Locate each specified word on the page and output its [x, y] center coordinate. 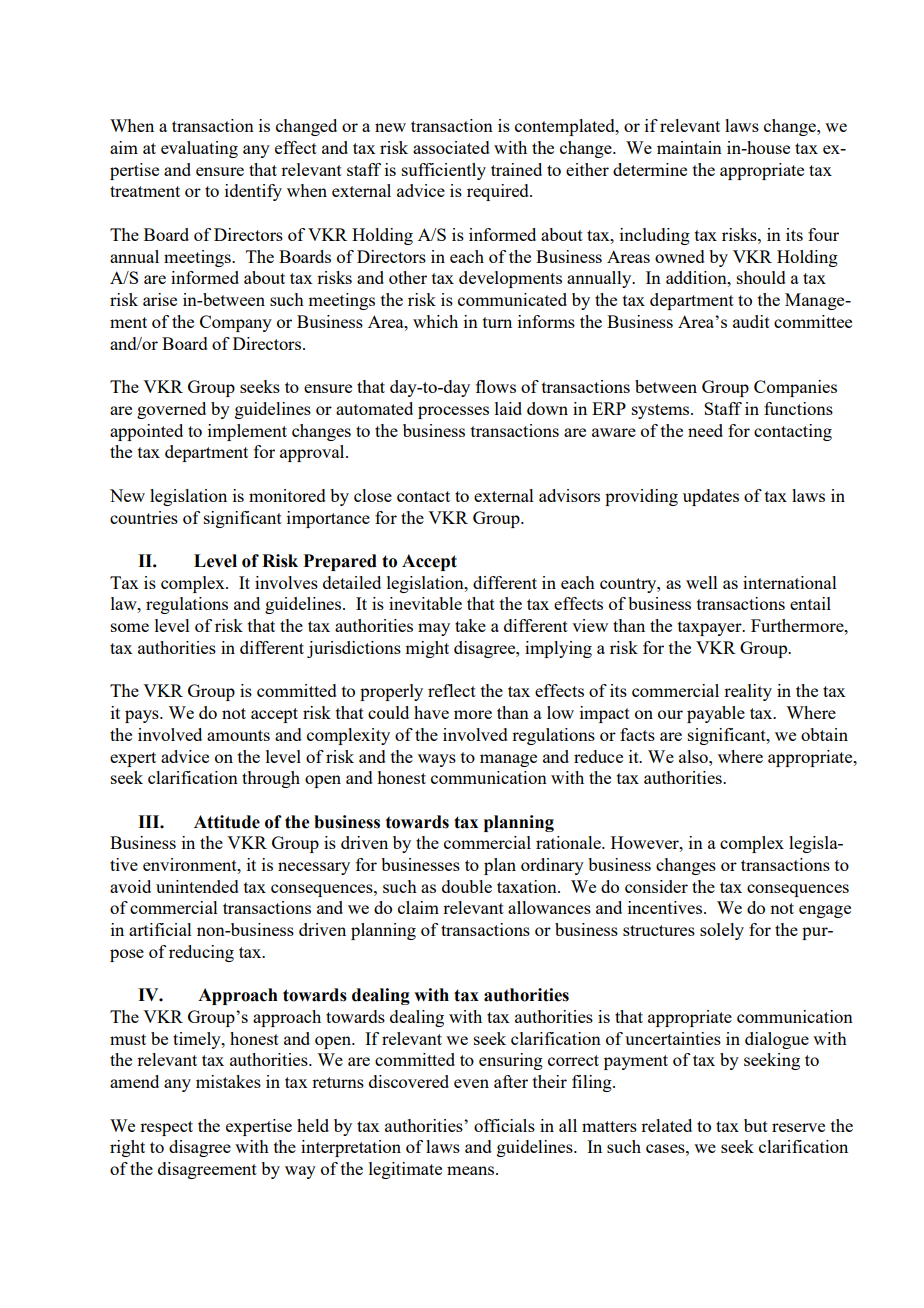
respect [166, 1128]
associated [451, 147]
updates [711, 497]
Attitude [227, 822]
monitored [287, 495]
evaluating [199, 149]
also [694, 756]
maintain [689, 147]
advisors [569, 495]
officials [504, 1125]
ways [437, 760]
